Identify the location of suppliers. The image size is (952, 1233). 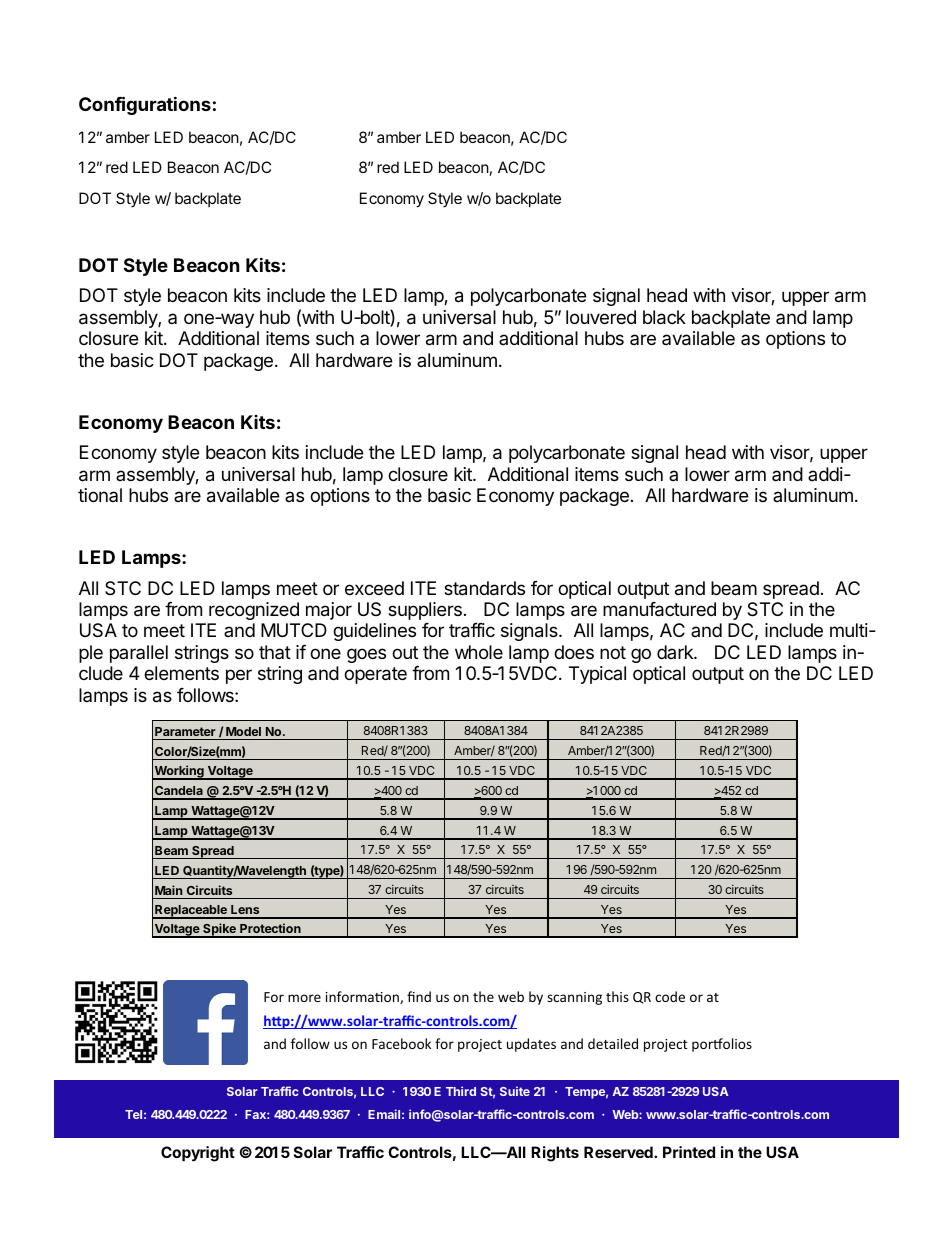
(425, 611).
